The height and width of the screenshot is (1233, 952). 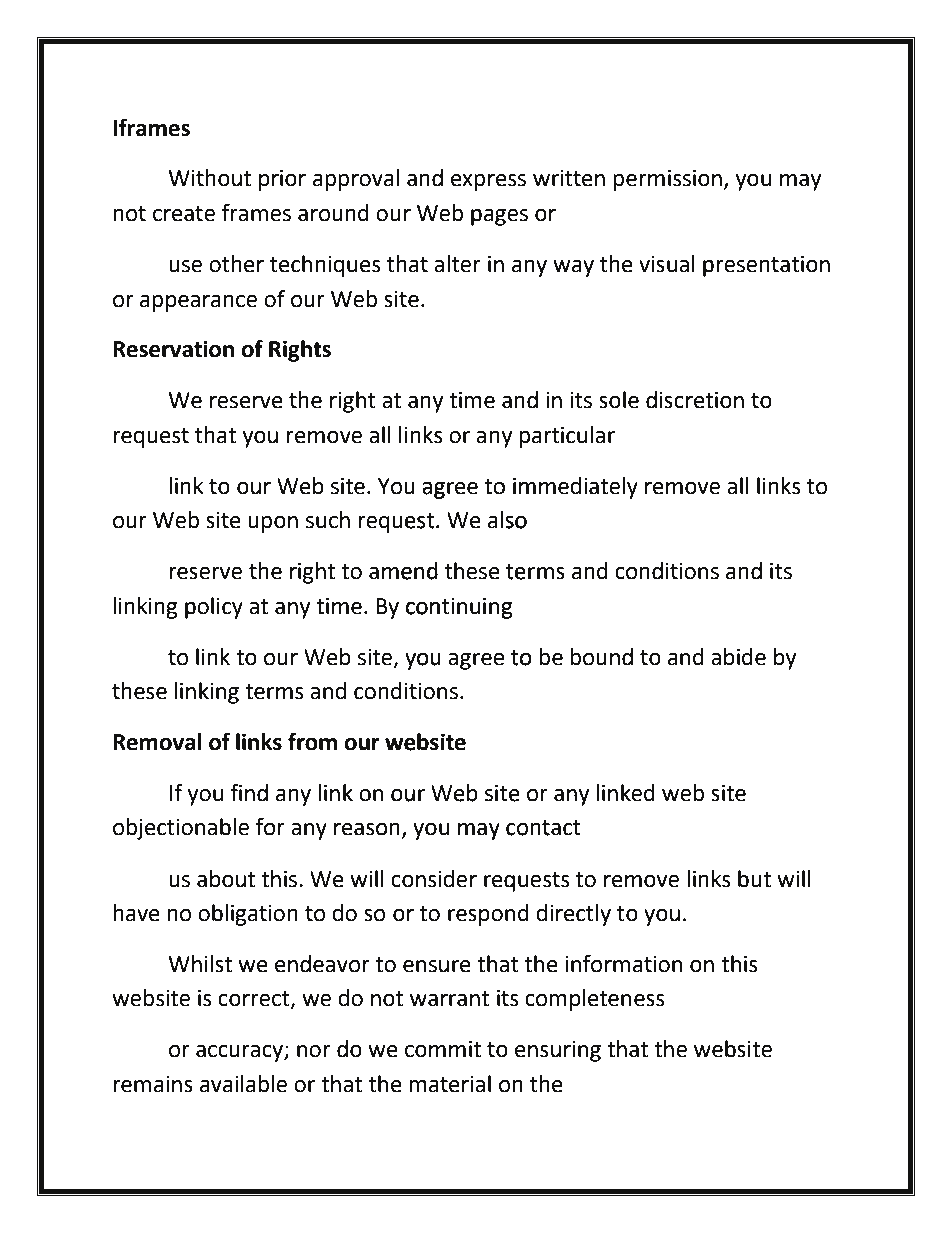 I want to click on create, so click(x=184, y=214).
